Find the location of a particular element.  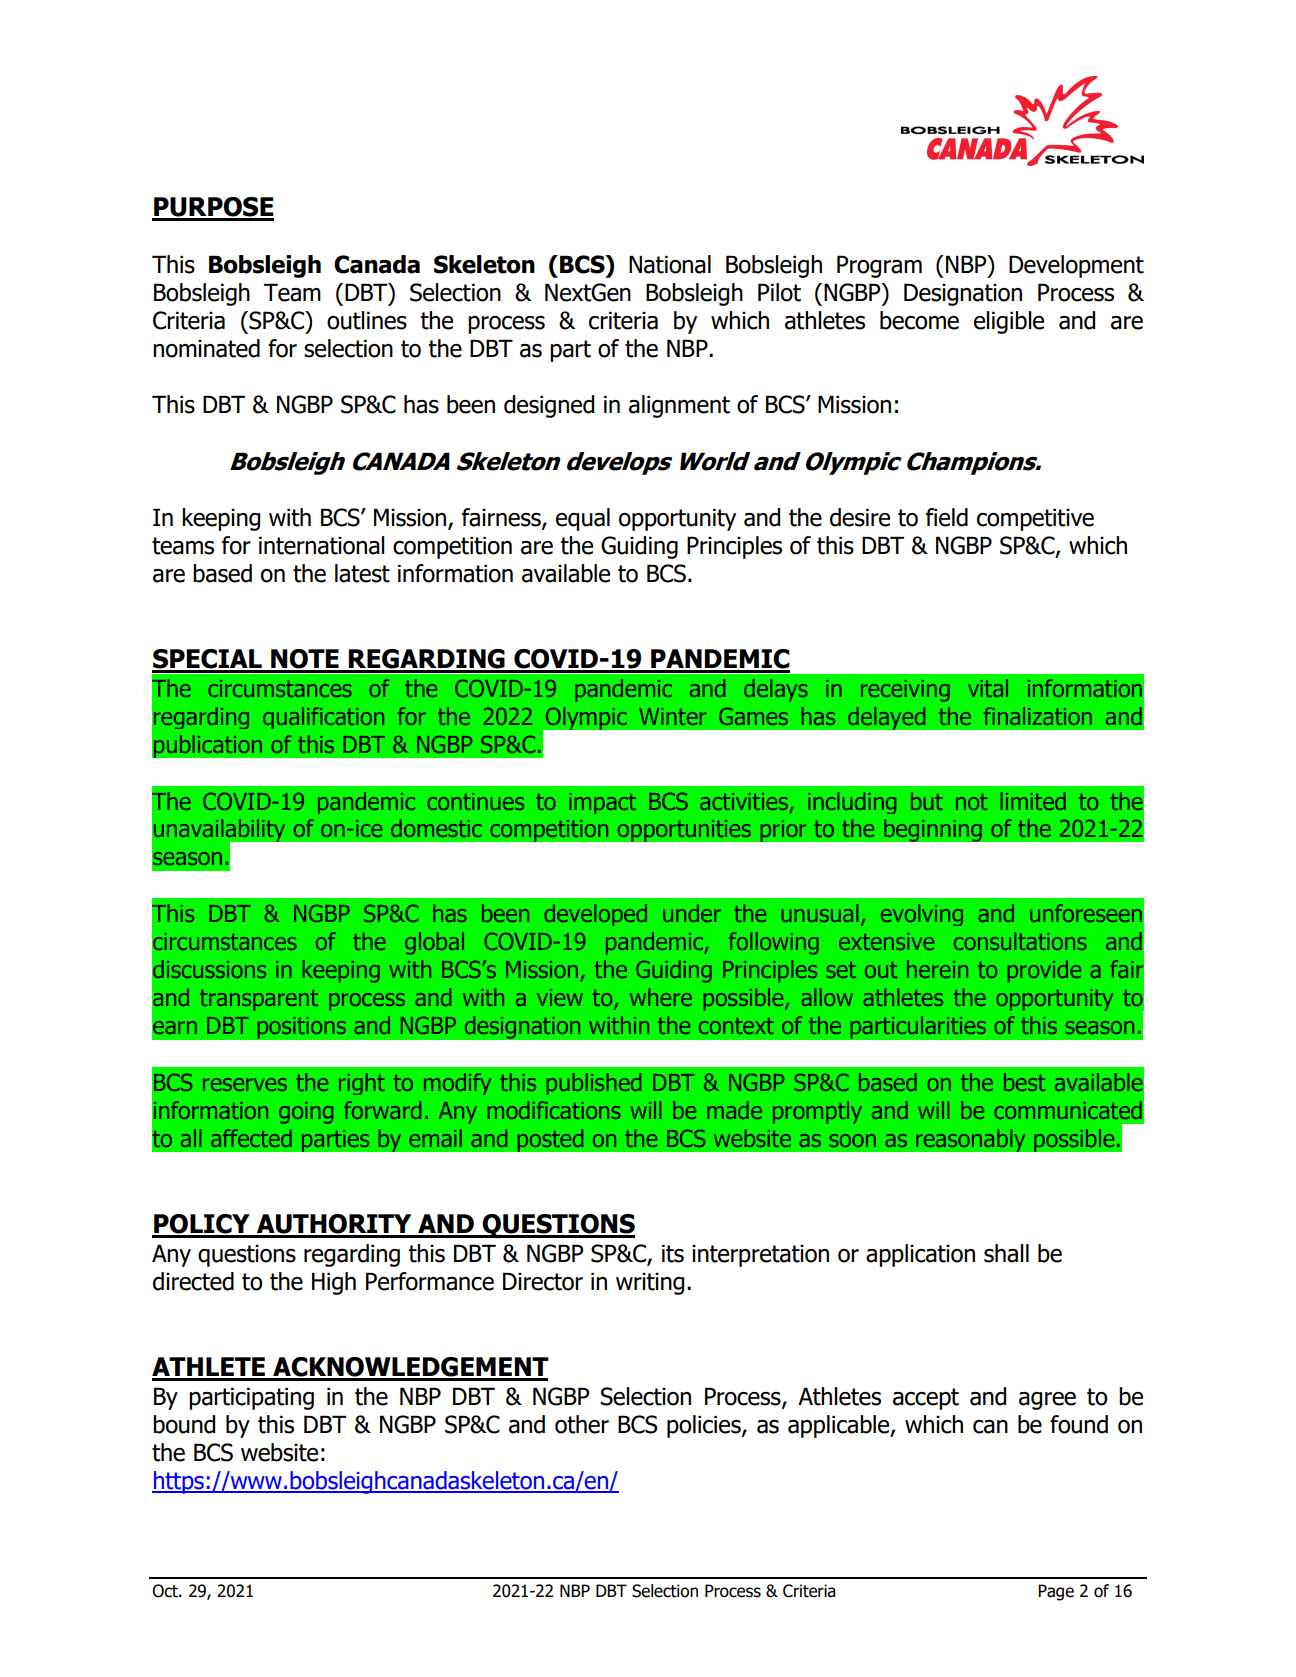

alignment is located at coordinates (679, 406).
